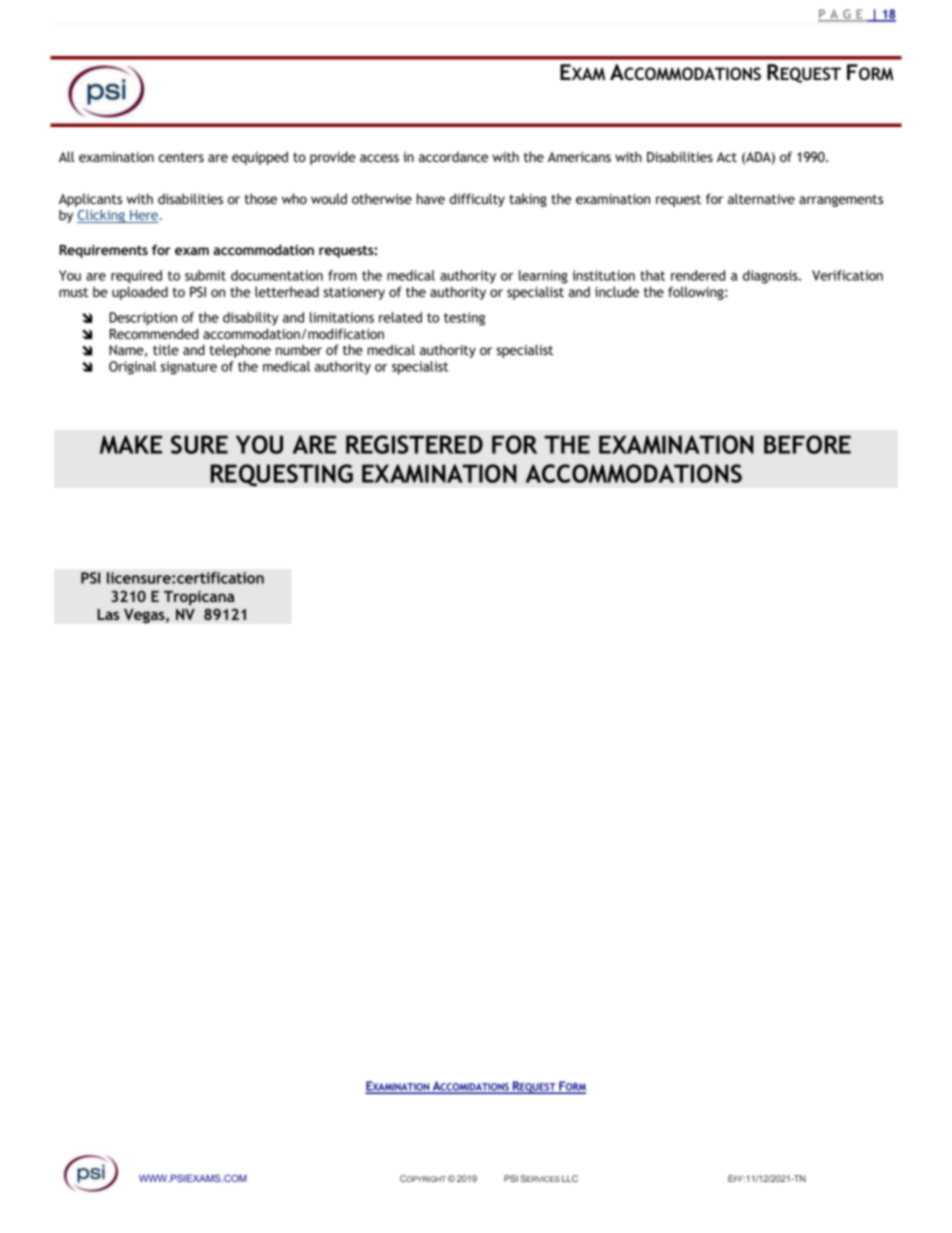 The image size is (952, 1233). What do you see at coordinates (477, 200) in the screenshot?
I see `difficulty` at bounding box center [477, 200].
